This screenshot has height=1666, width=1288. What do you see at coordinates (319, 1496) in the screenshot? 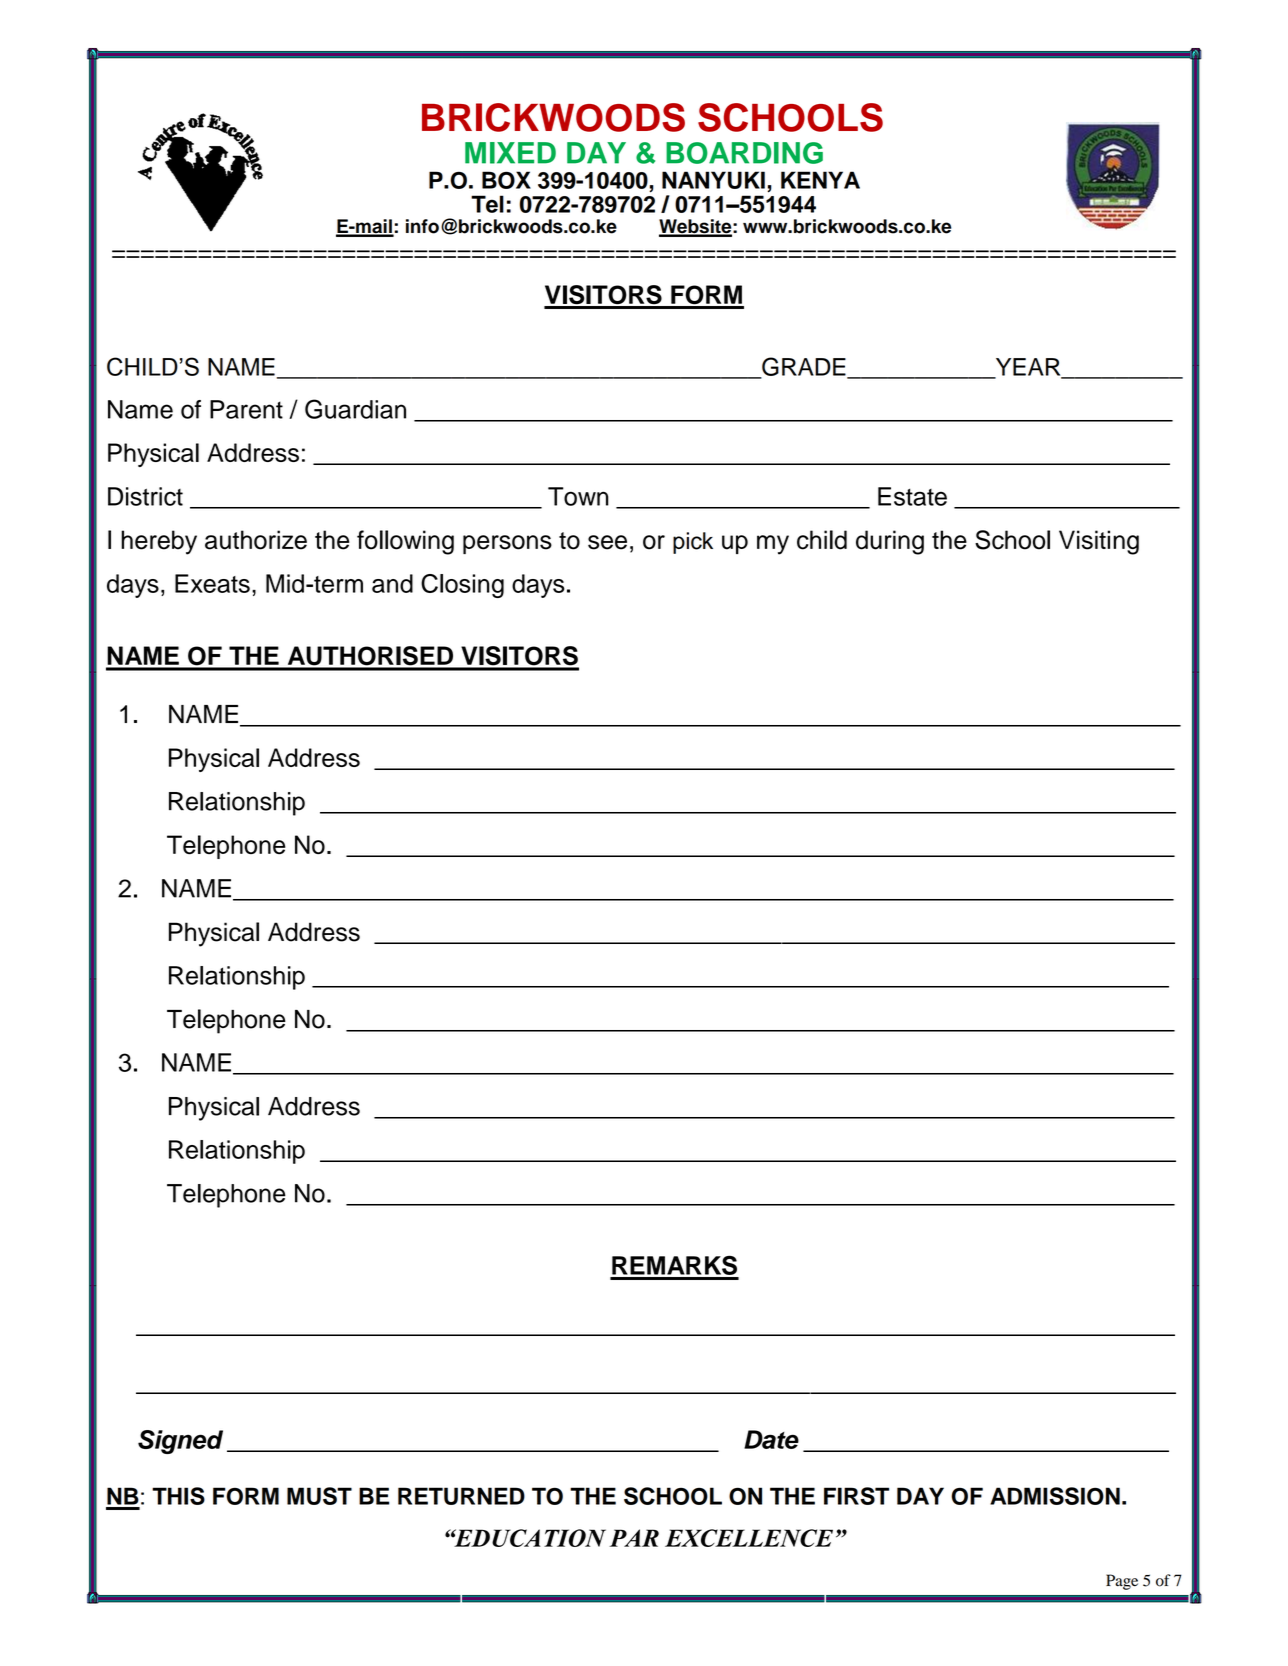
I see `MUST` at bounding box center [319, 1496].
